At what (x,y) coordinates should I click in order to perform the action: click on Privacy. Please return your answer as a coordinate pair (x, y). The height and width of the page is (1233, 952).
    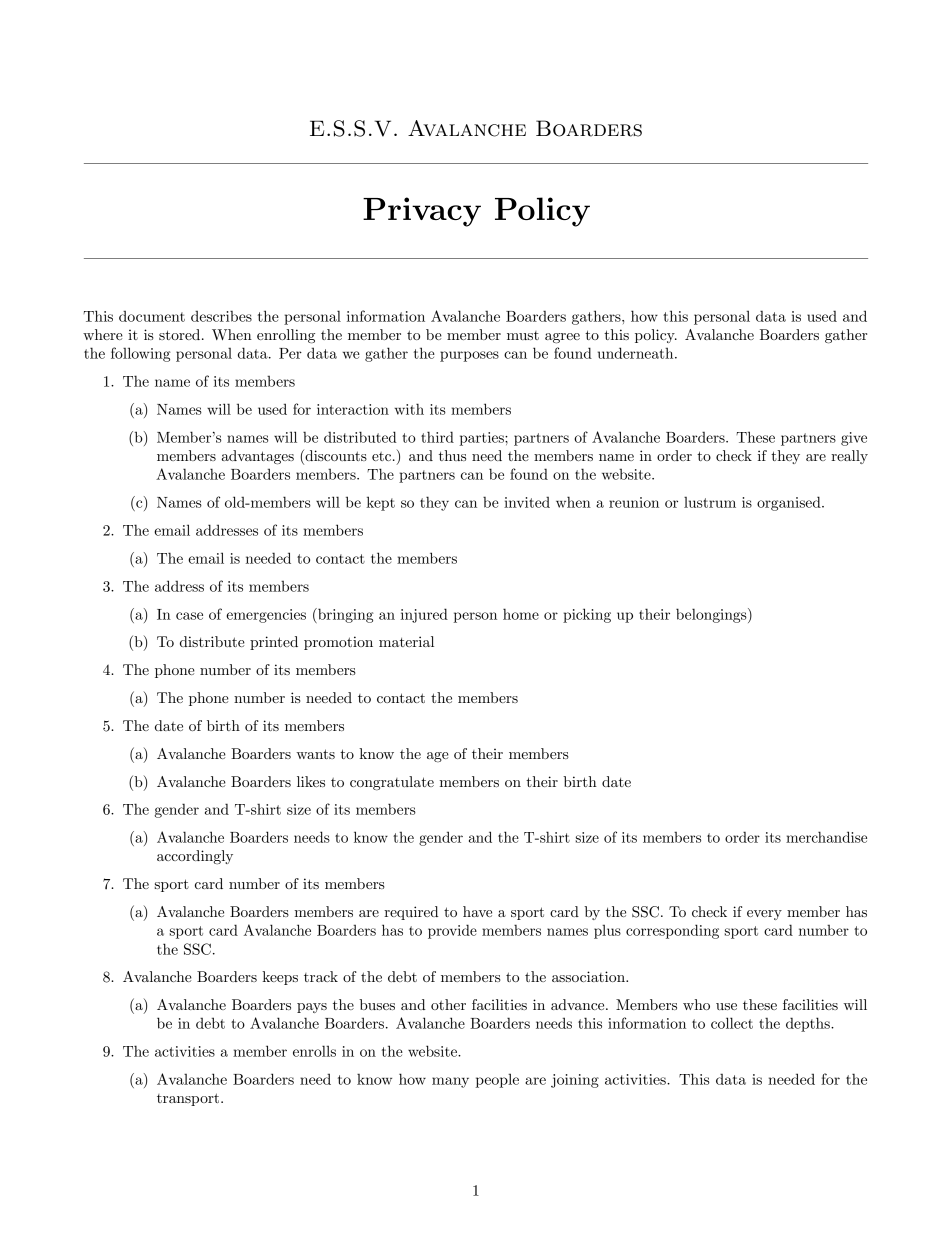
    Looking at the image, I should click on (422, 212).
